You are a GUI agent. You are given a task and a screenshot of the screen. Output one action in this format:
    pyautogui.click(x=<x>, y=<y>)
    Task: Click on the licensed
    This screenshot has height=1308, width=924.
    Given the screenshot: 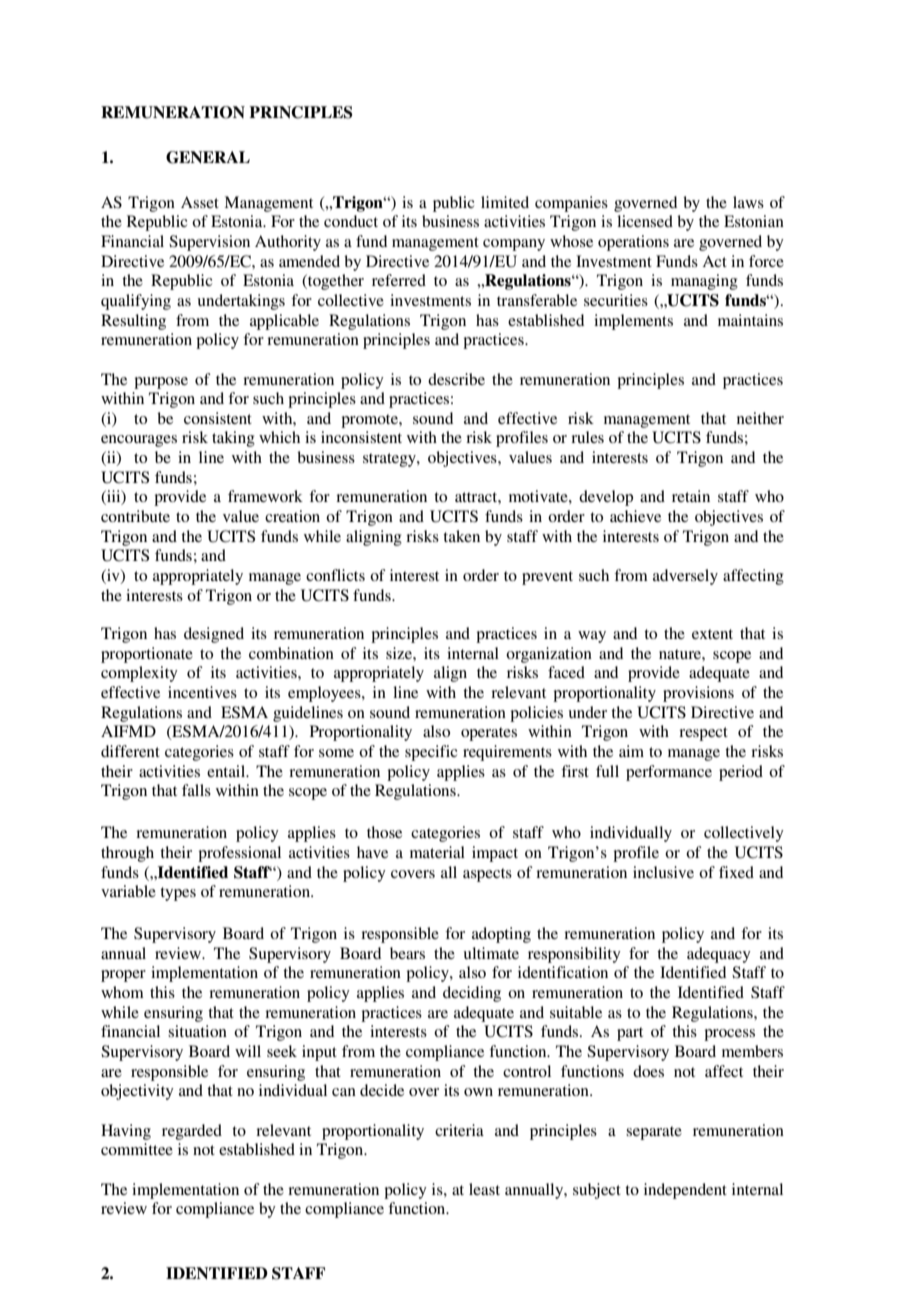 What is the action you would take?
    pyautogui.click(x=645, y=221)
